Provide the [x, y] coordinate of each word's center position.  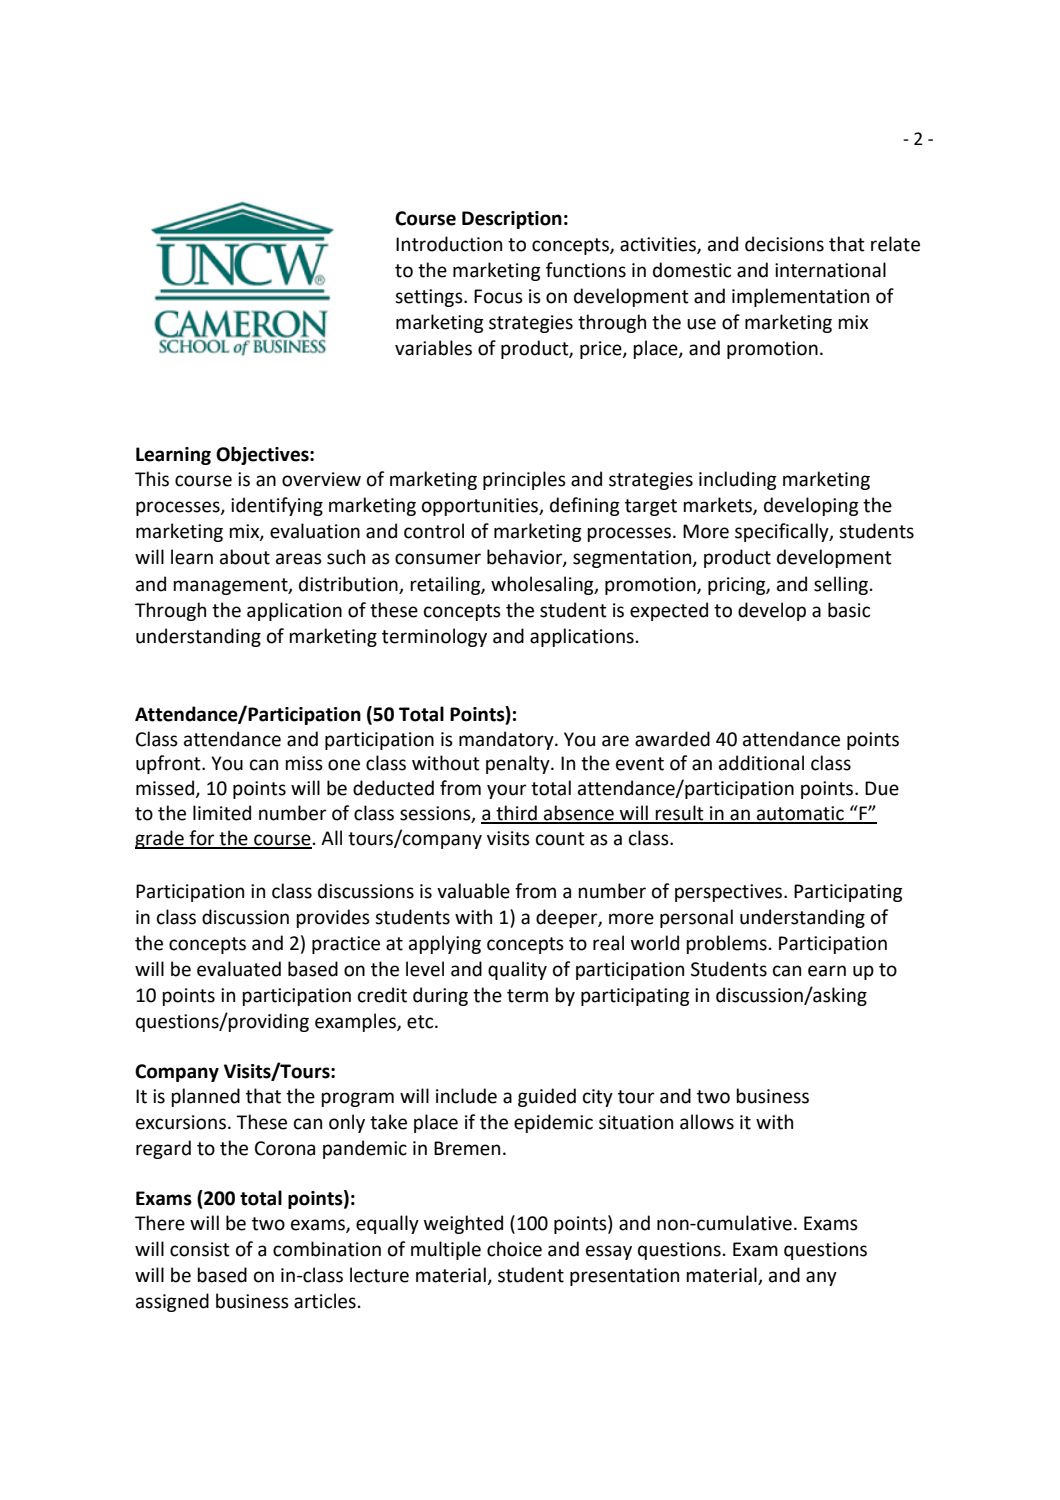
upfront [169, 764]
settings [430, 298]
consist [200, 1249]
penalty [519, 764]
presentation [624, 1277]
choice [514, 1249]
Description [512, 220]
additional [761, 763]
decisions [784, 244]
